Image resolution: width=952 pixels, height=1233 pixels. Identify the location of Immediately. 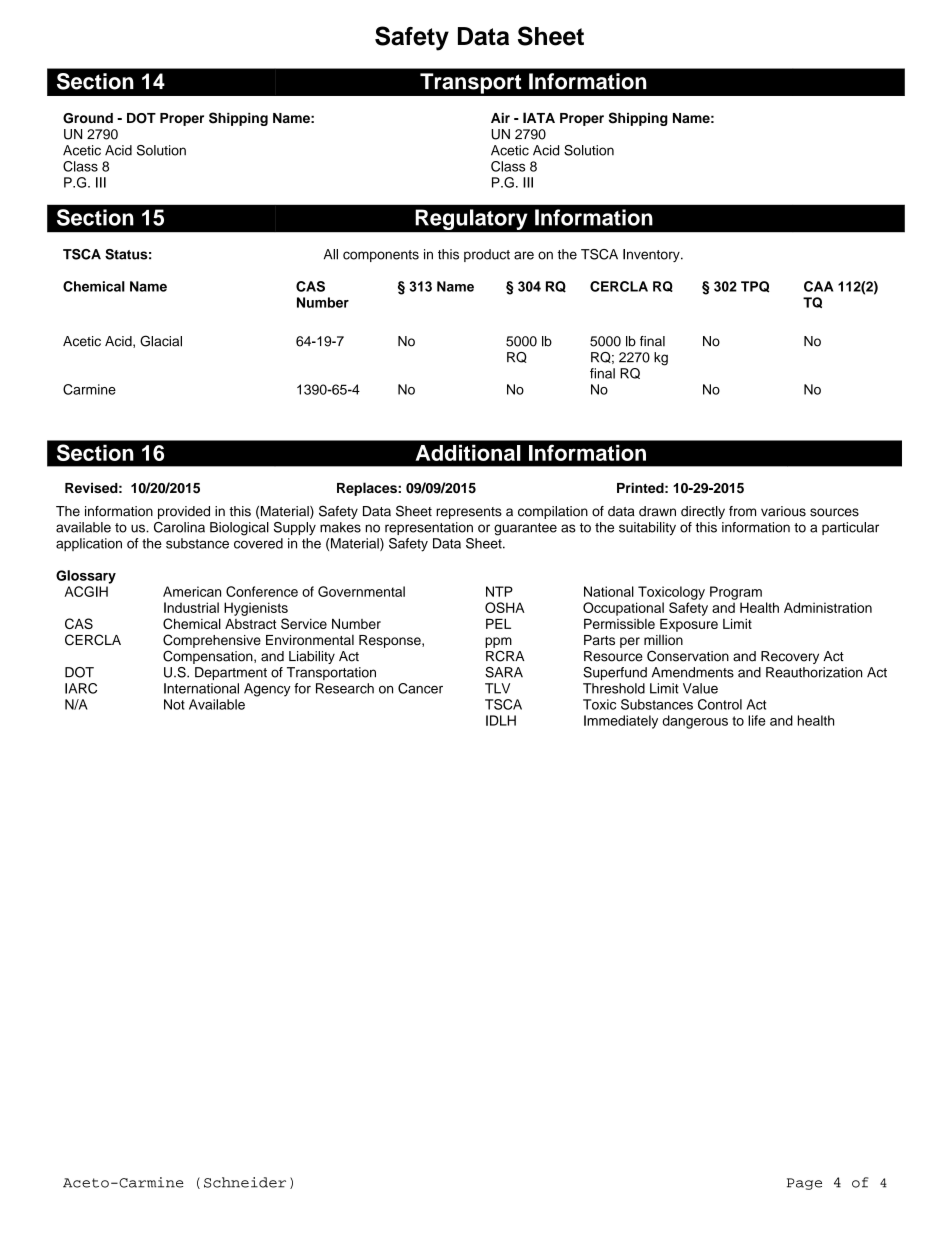
(621, 722).
